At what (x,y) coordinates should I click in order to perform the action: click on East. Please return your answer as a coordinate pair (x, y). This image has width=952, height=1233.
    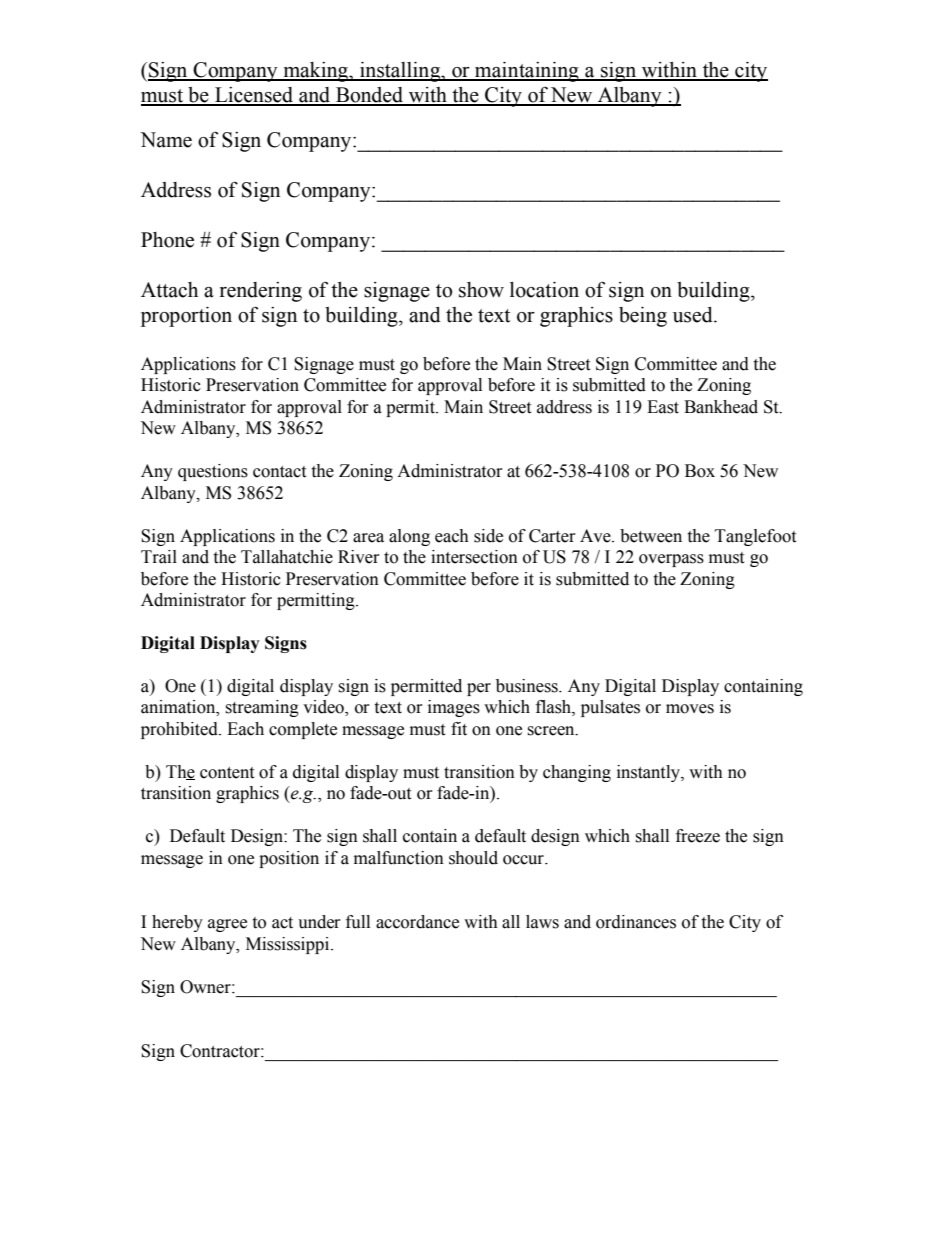
    Looking at the image, I should click on (663, 407).
